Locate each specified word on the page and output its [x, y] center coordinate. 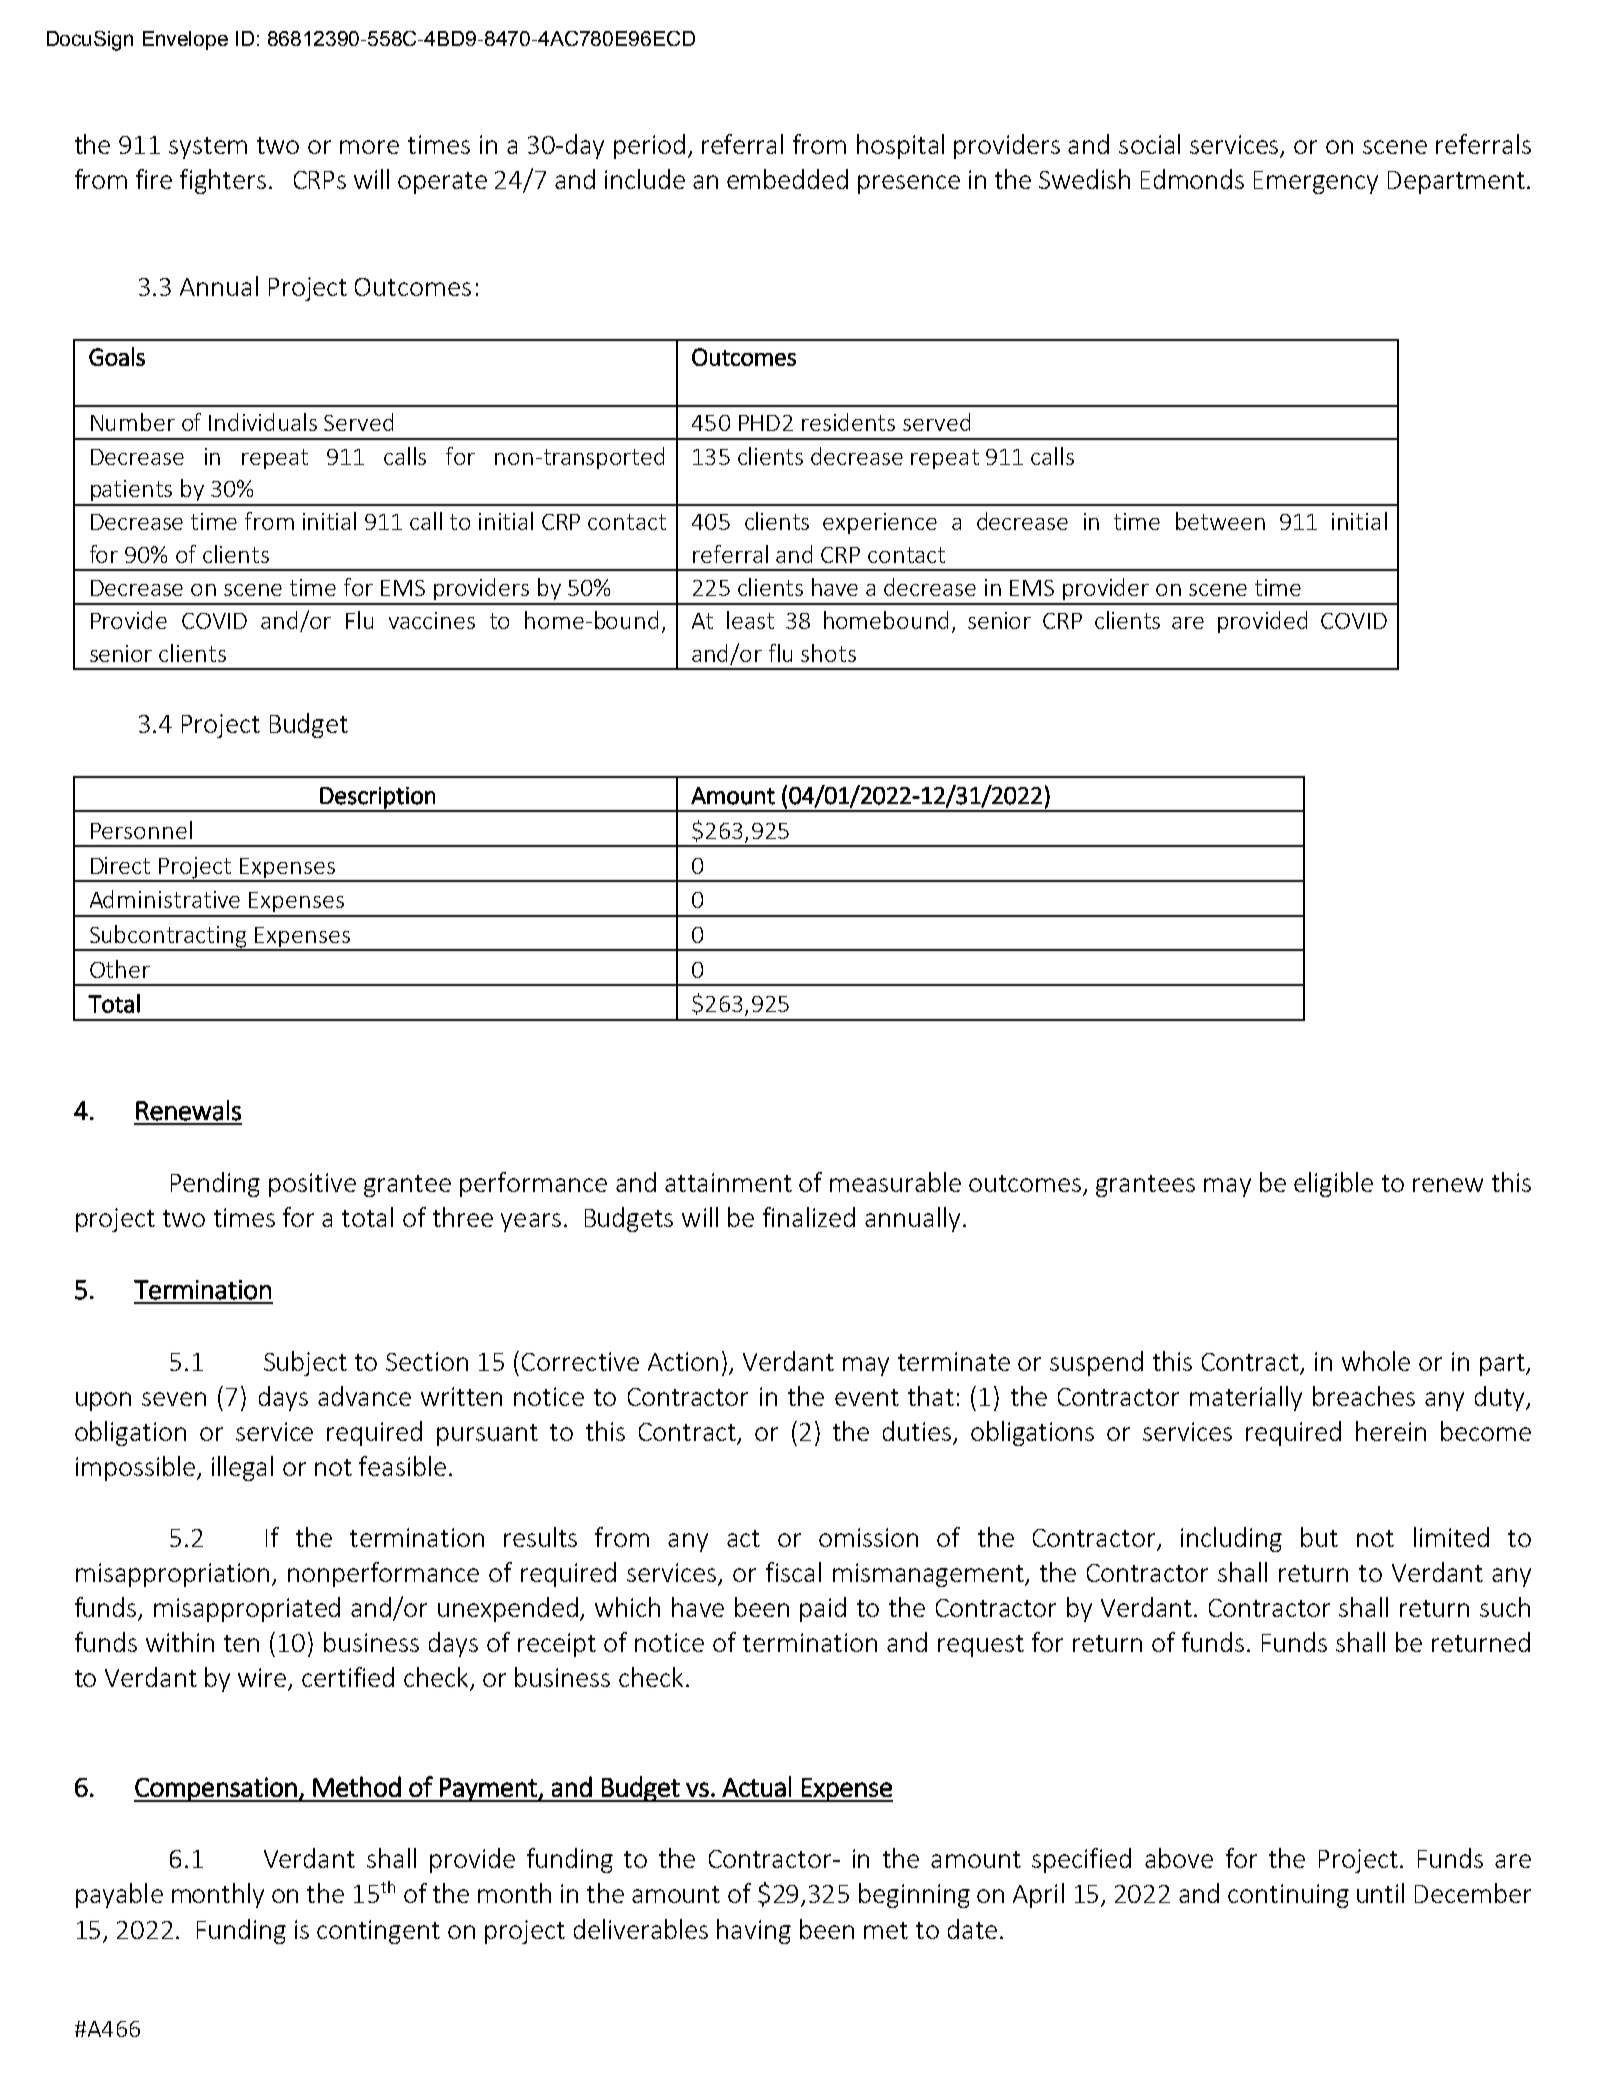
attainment [728, 1182]
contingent [378, 1932]
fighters [223, 181]
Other [120, 969]
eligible [1333, 1184]
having [754, 1931]
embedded [787, 179]
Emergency [1316, 182]
